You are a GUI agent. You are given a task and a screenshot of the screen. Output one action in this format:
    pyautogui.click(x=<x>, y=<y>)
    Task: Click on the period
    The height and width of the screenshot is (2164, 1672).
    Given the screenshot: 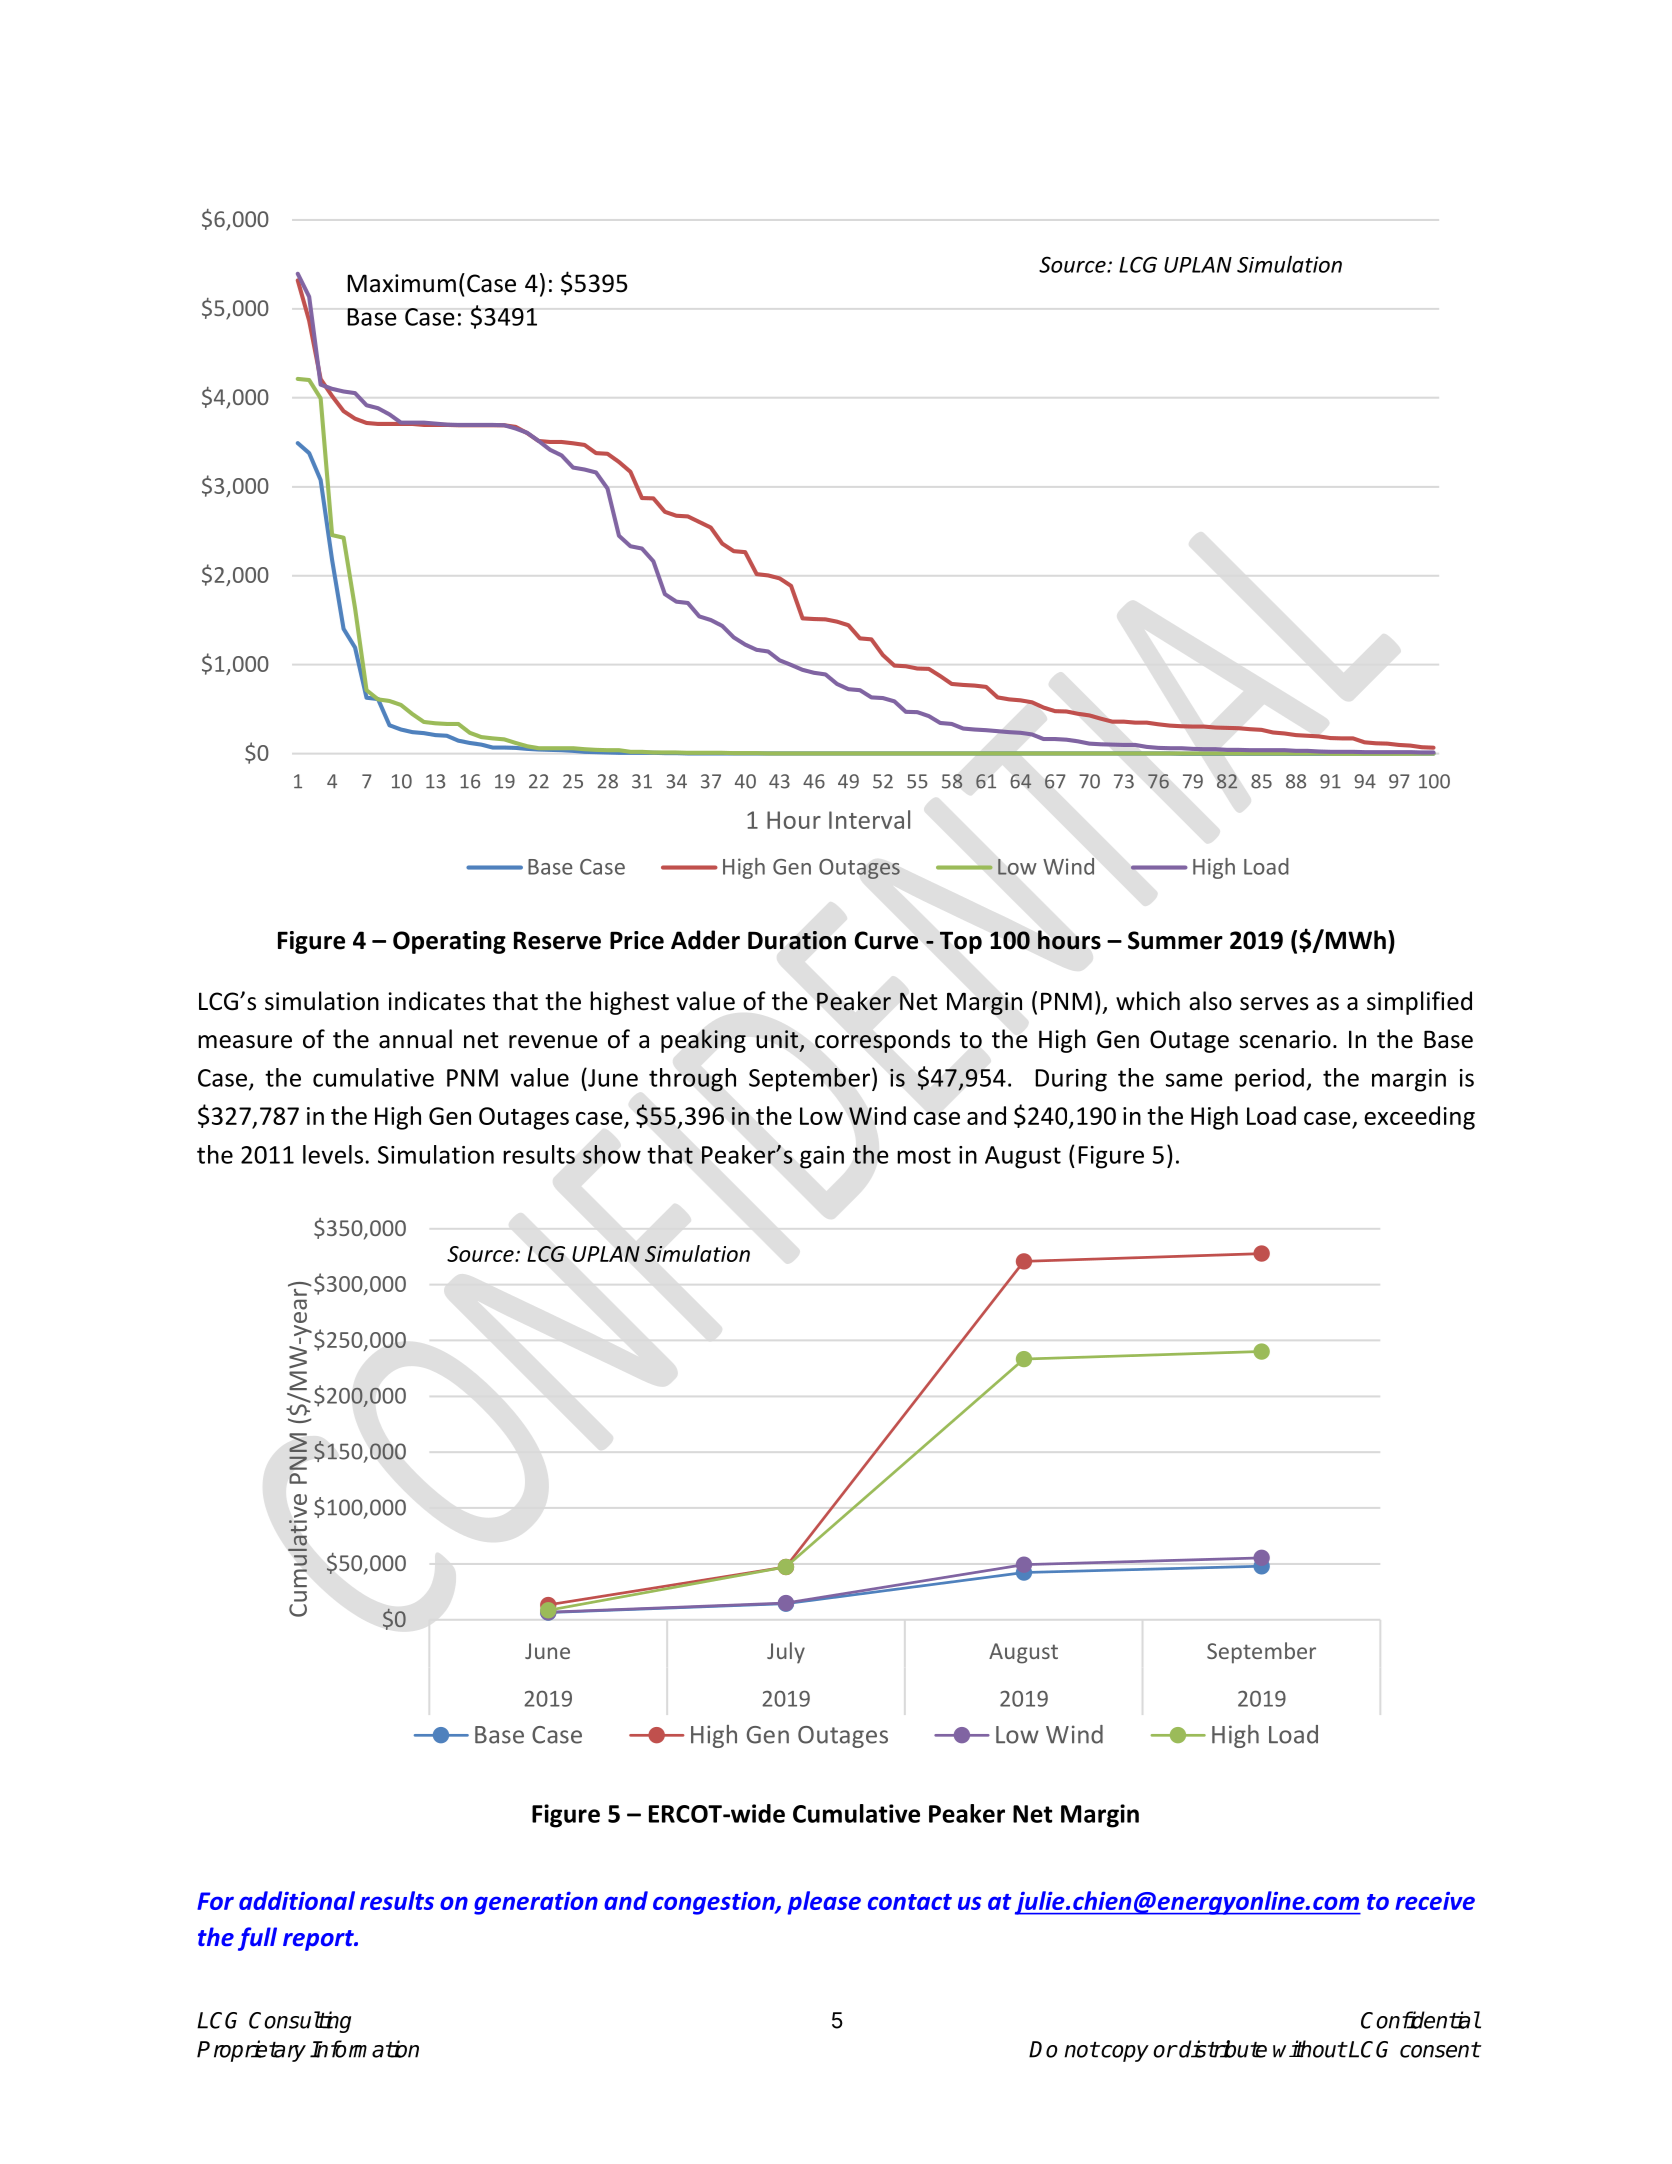 What is the action you would take?
    pyautogui.click(x=1269, y=1080)
